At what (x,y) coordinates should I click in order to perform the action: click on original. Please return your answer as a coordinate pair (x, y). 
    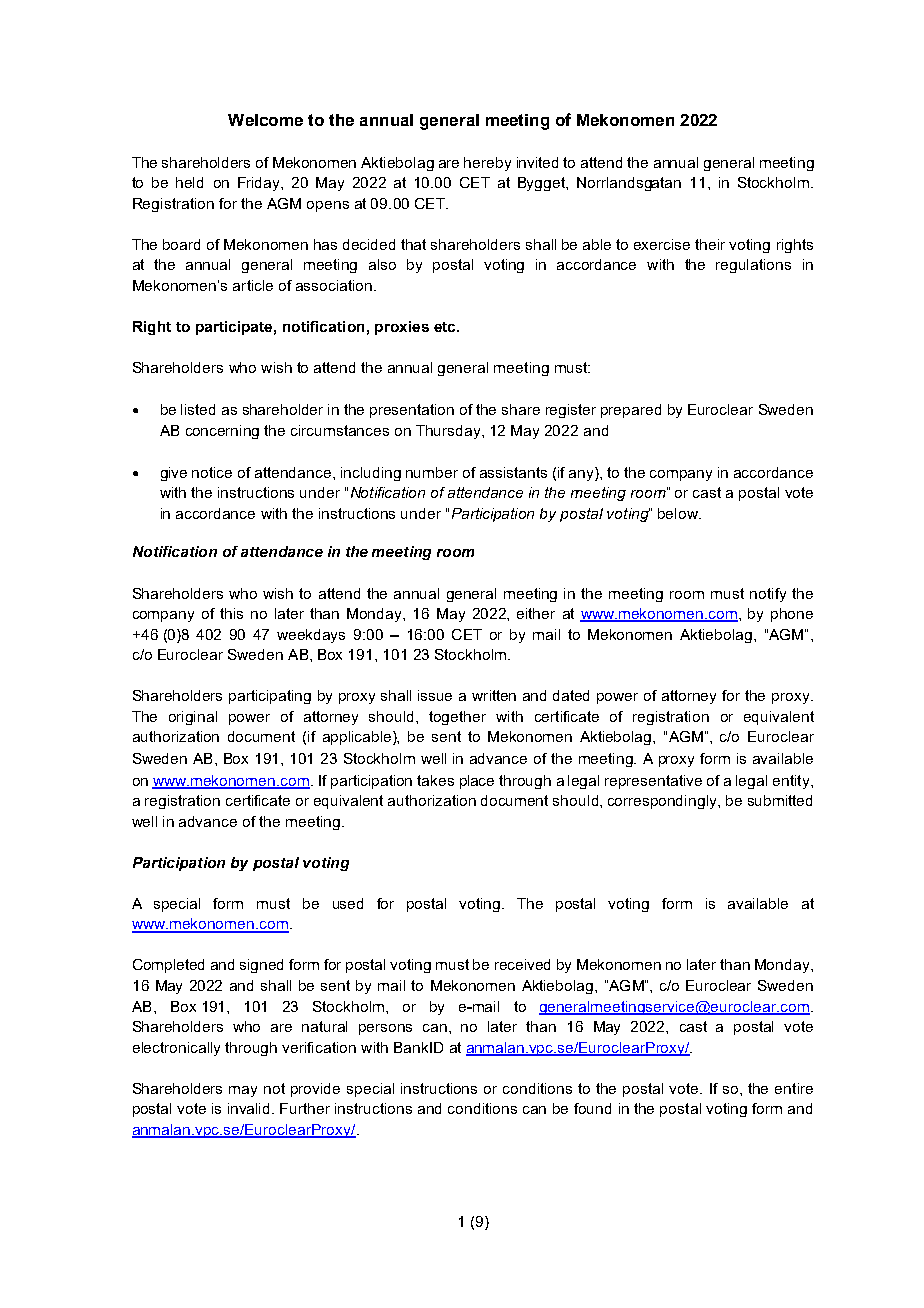
    Looking at the image, I should click on (193, 718).
